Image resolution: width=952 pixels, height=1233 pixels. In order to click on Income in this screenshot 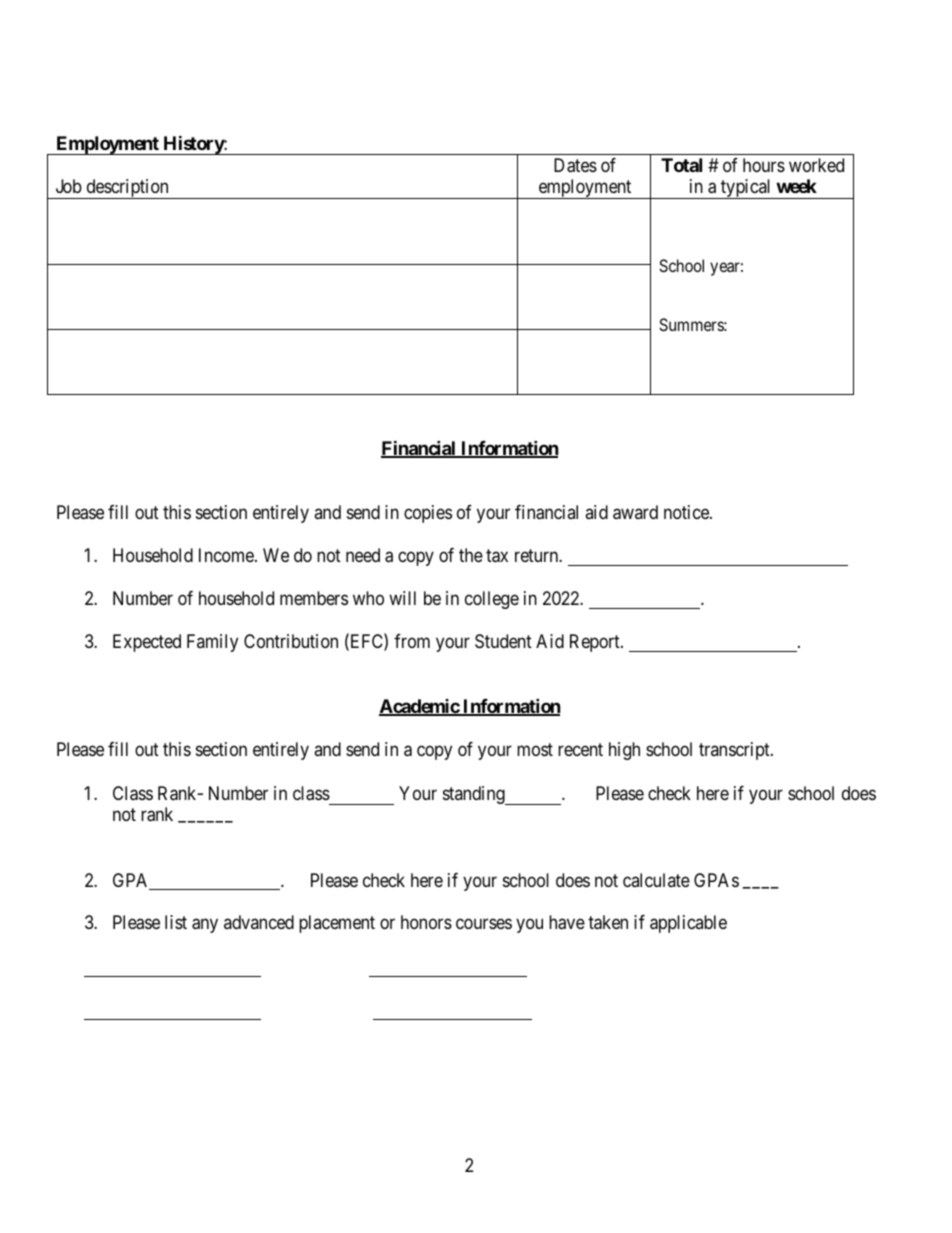, I will do `click(227, 555)`.
